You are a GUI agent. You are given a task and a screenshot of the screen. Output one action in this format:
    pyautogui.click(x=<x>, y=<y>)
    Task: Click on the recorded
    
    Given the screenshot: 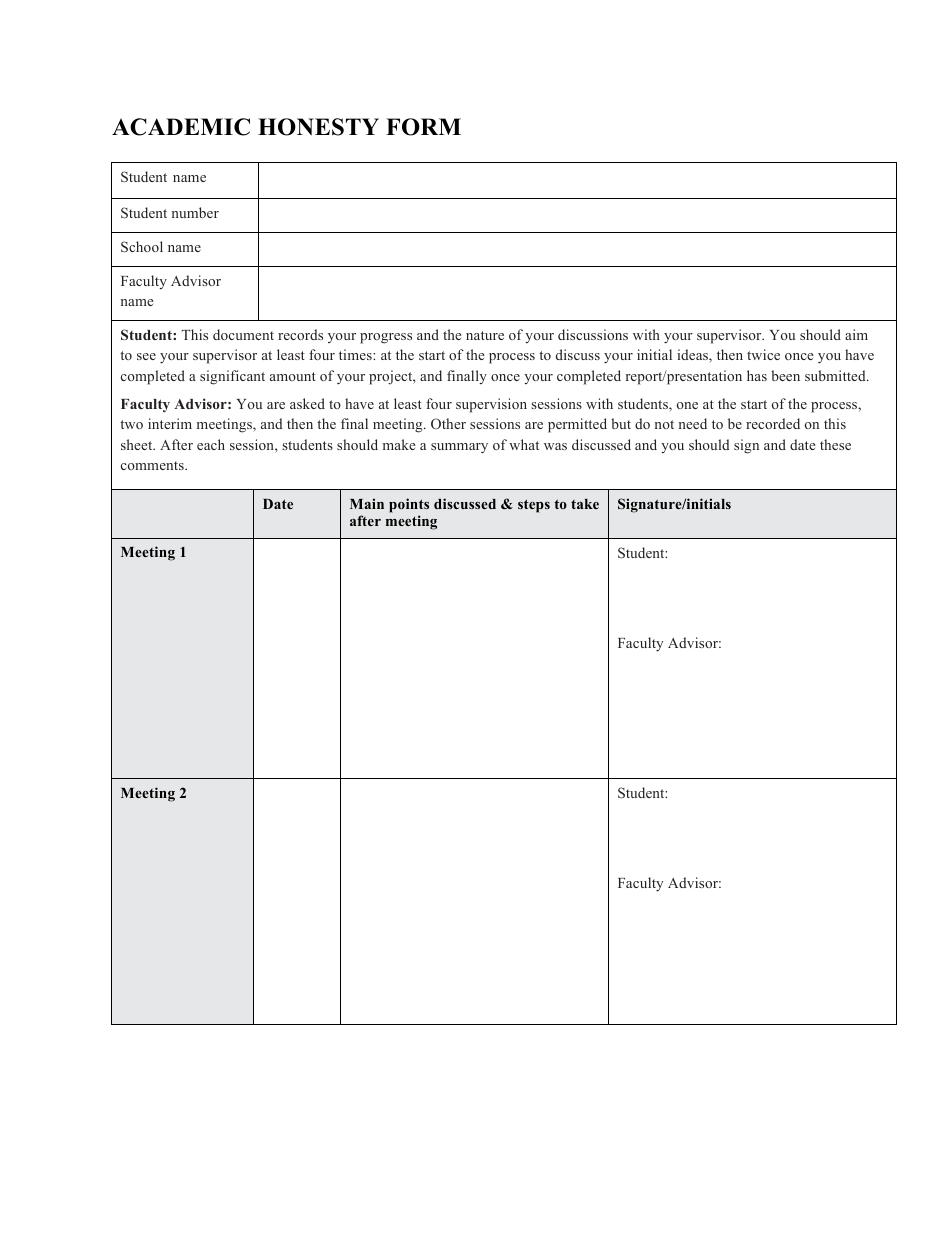 What is the action you would take?
    pyautogui.click(x=773, y=423)
